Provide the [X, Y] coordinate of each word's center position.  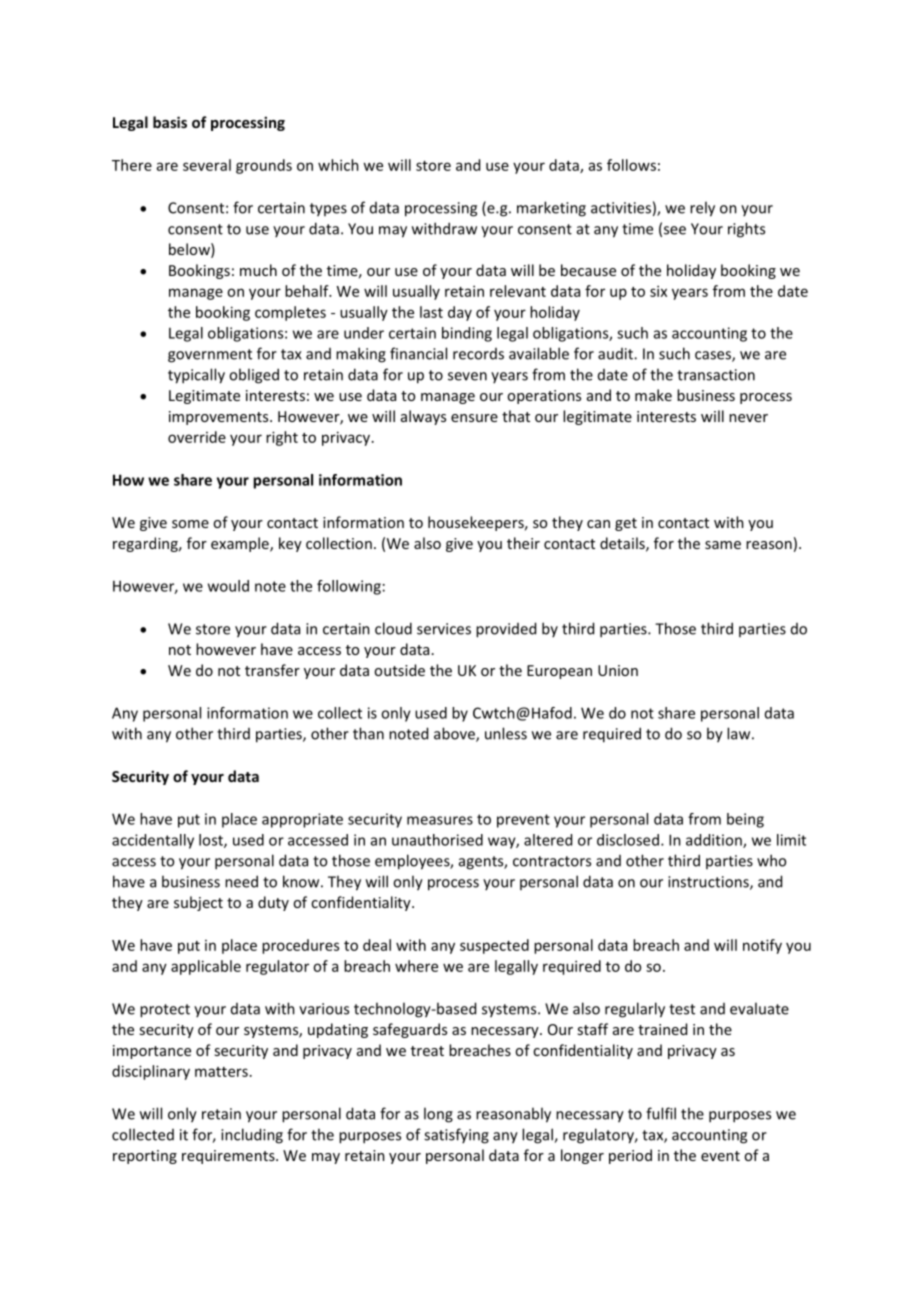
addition [715, 841]
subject [198, 903]
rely [702, 209]
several [207, 165]
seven [467, 376]
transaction [716, 375]
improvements [220, 418]
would [228, 586]
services [444, 629]
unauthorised [437, 840]
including [252, 1136]
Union [618, 670]
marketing [551, 209]
